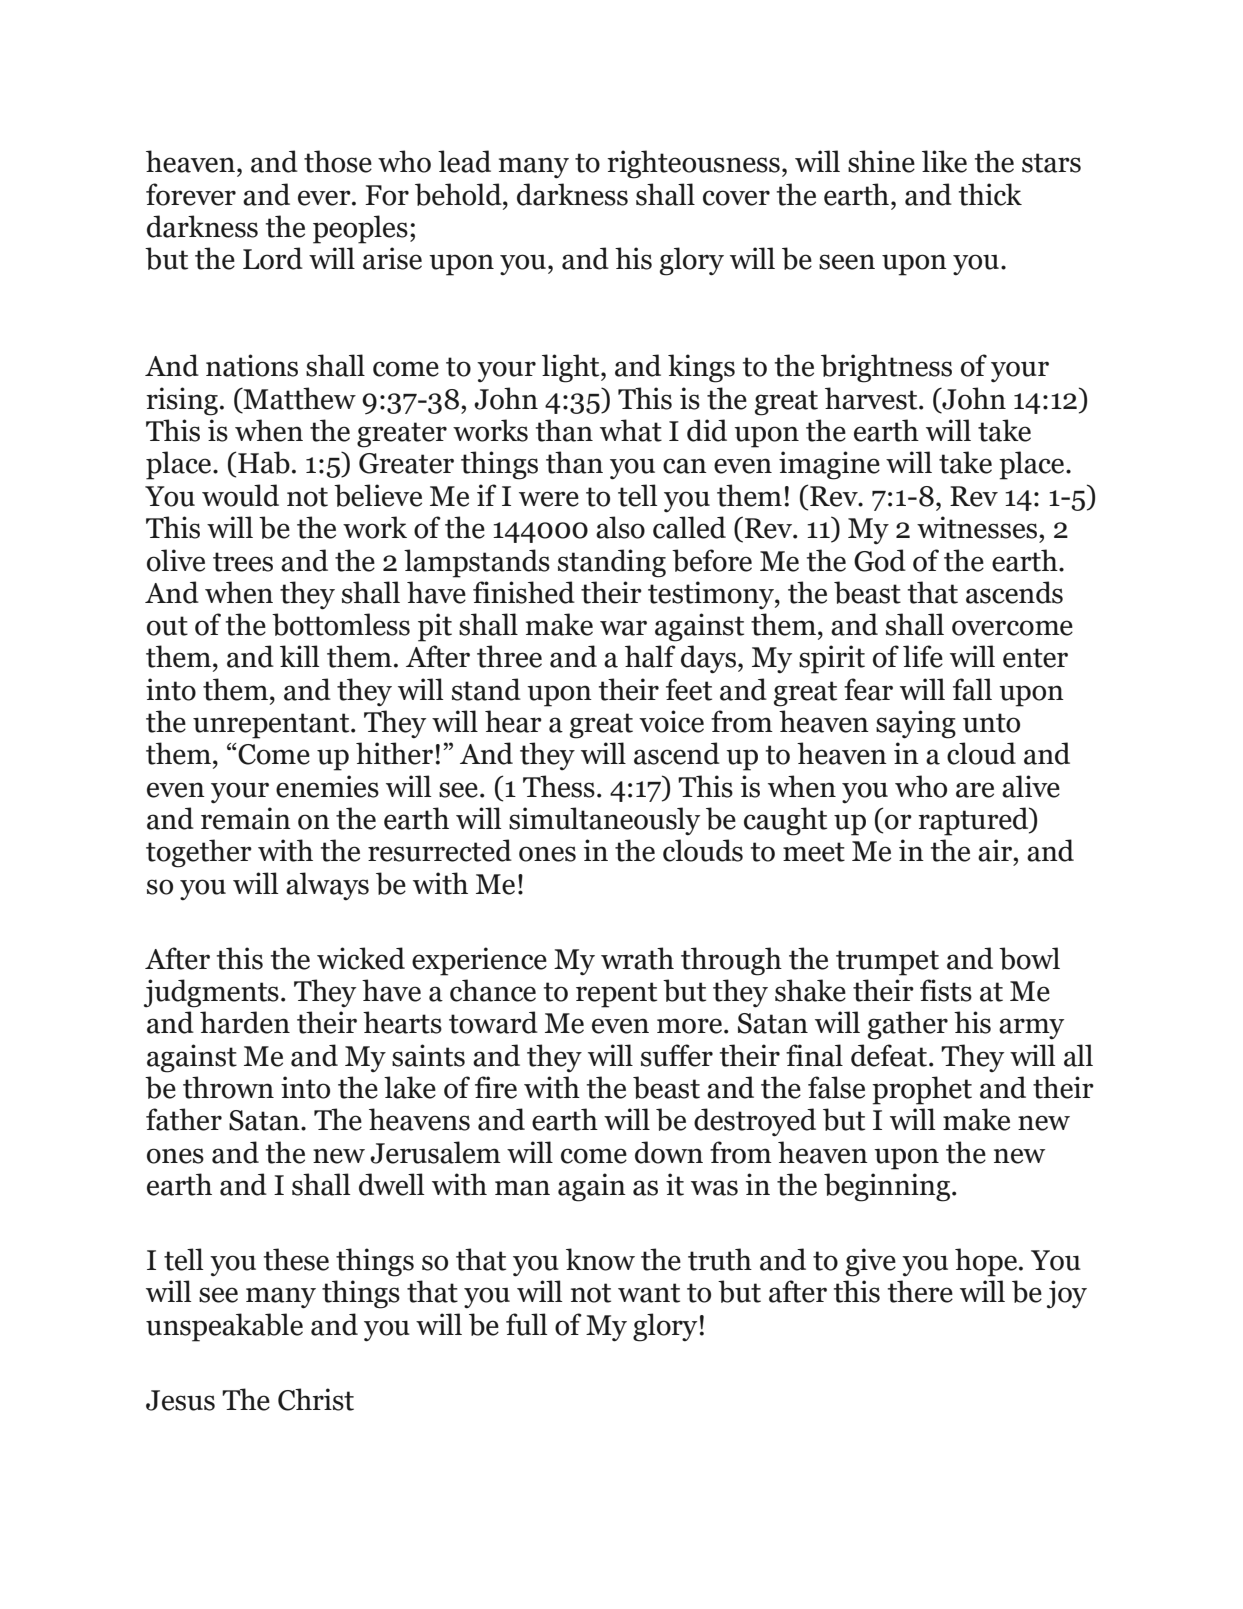 This screenshot has height=1609, width=1243. Describe the element at coordinates (338, 161) in the screenshot. I see `those` at that location.
